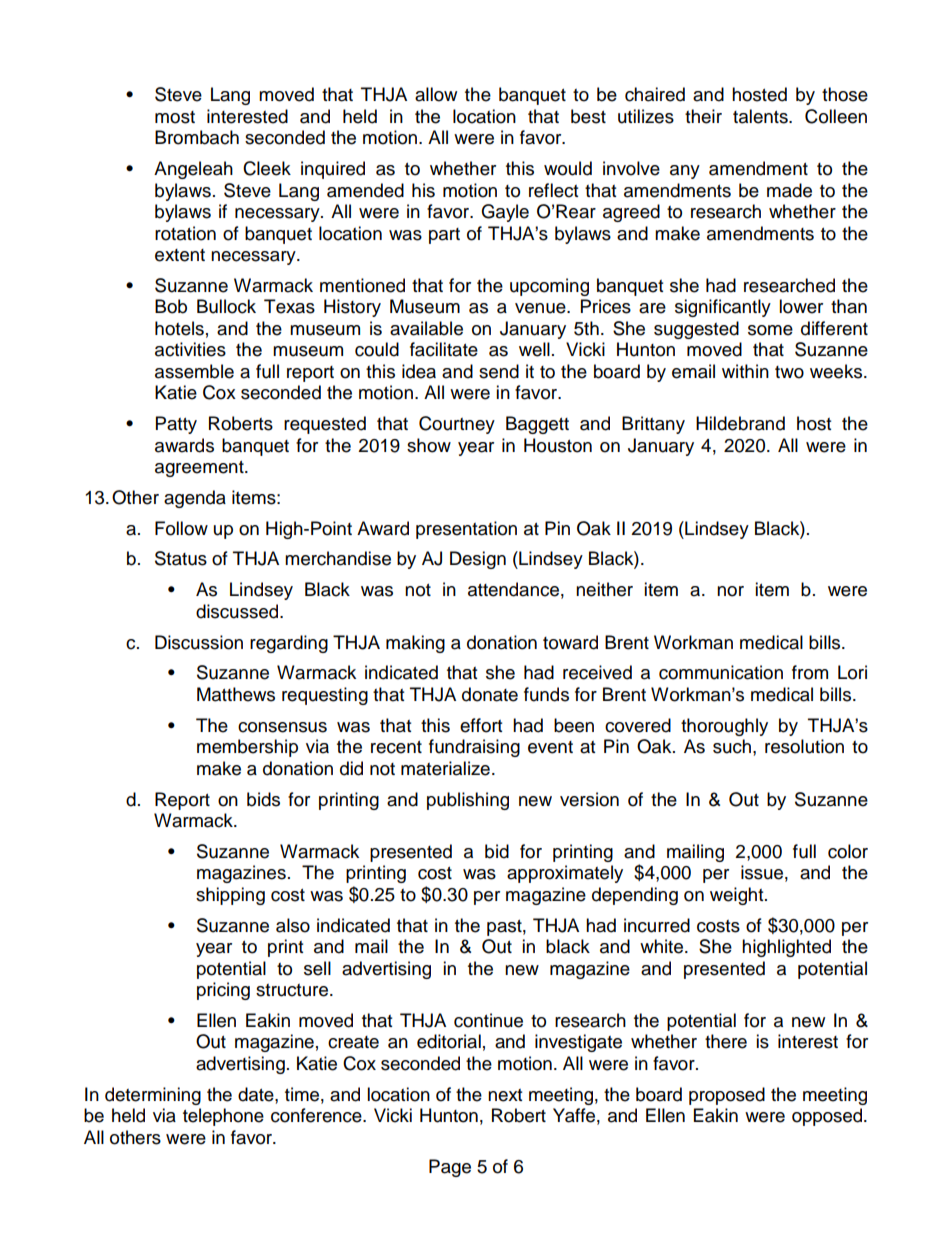 This screenshot has width=952, height=1233. Describe the element at coordinates (267, 168) in the screenshot. I see `Cleek` at that location.
